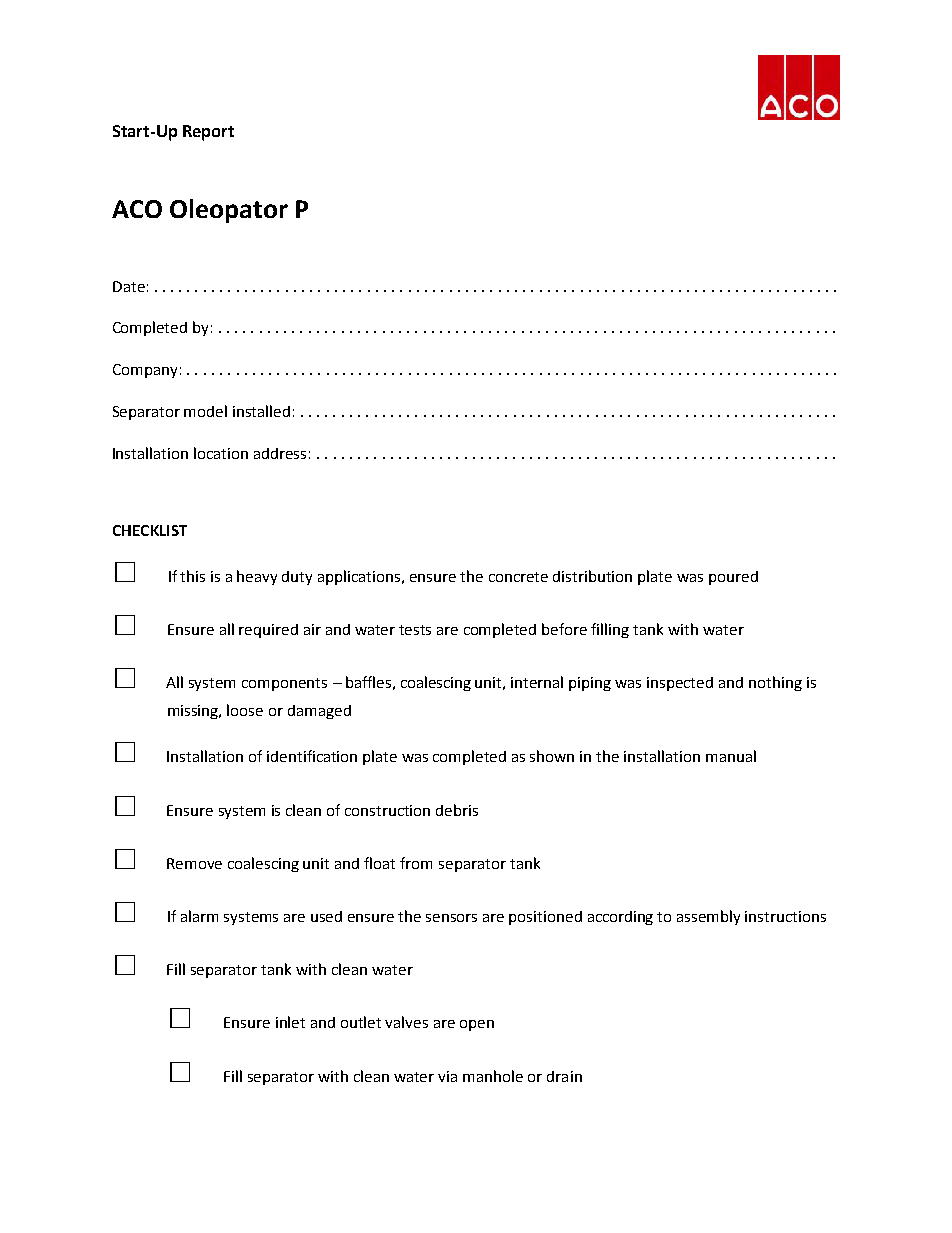 The image size is (952, 1233). What do you see at coordinates (592, 576) in the document?
I see `distribution` at bounding box center [592, 576].
